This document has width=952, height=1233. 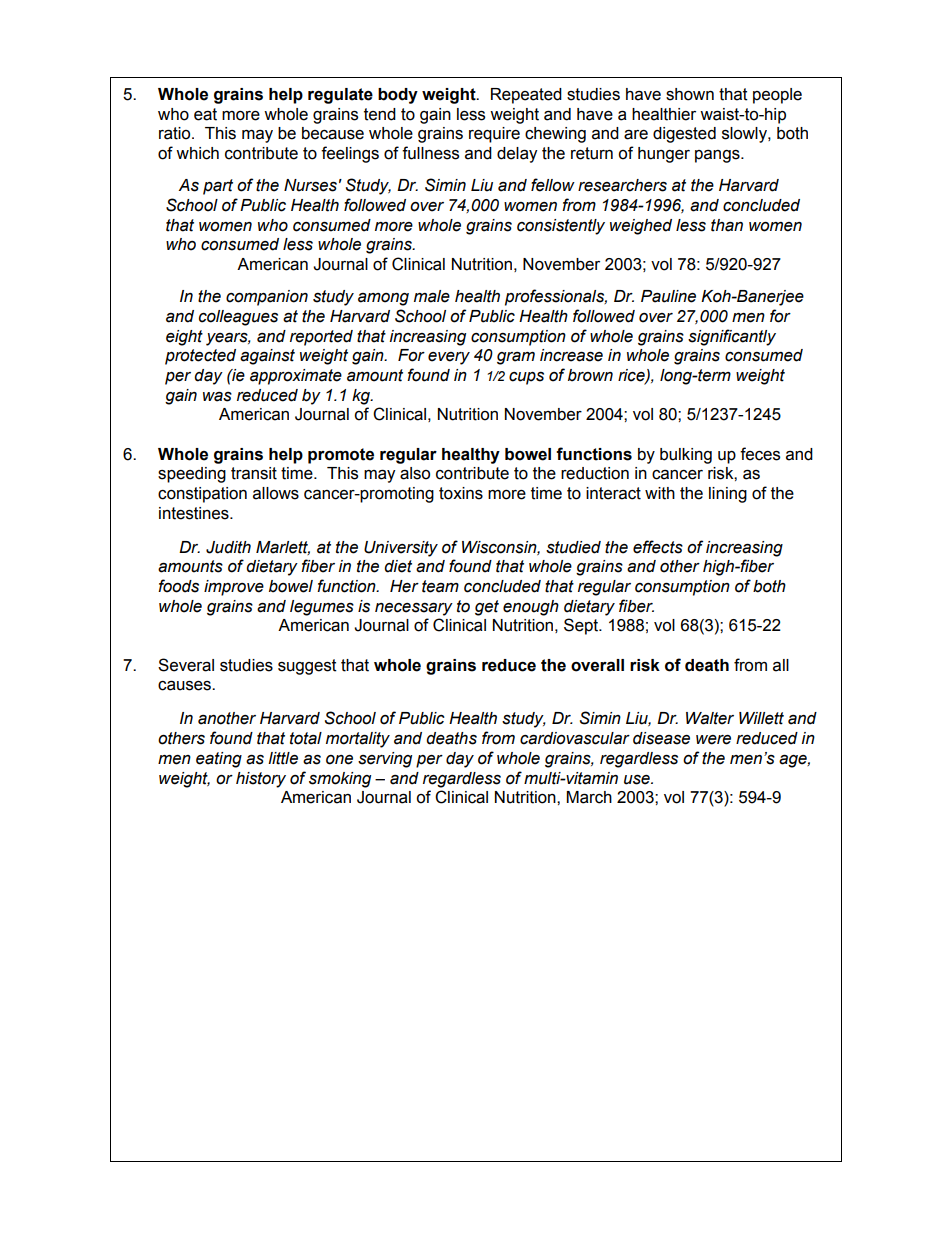 I want to click on ratio, so click(x=176, y=133).
